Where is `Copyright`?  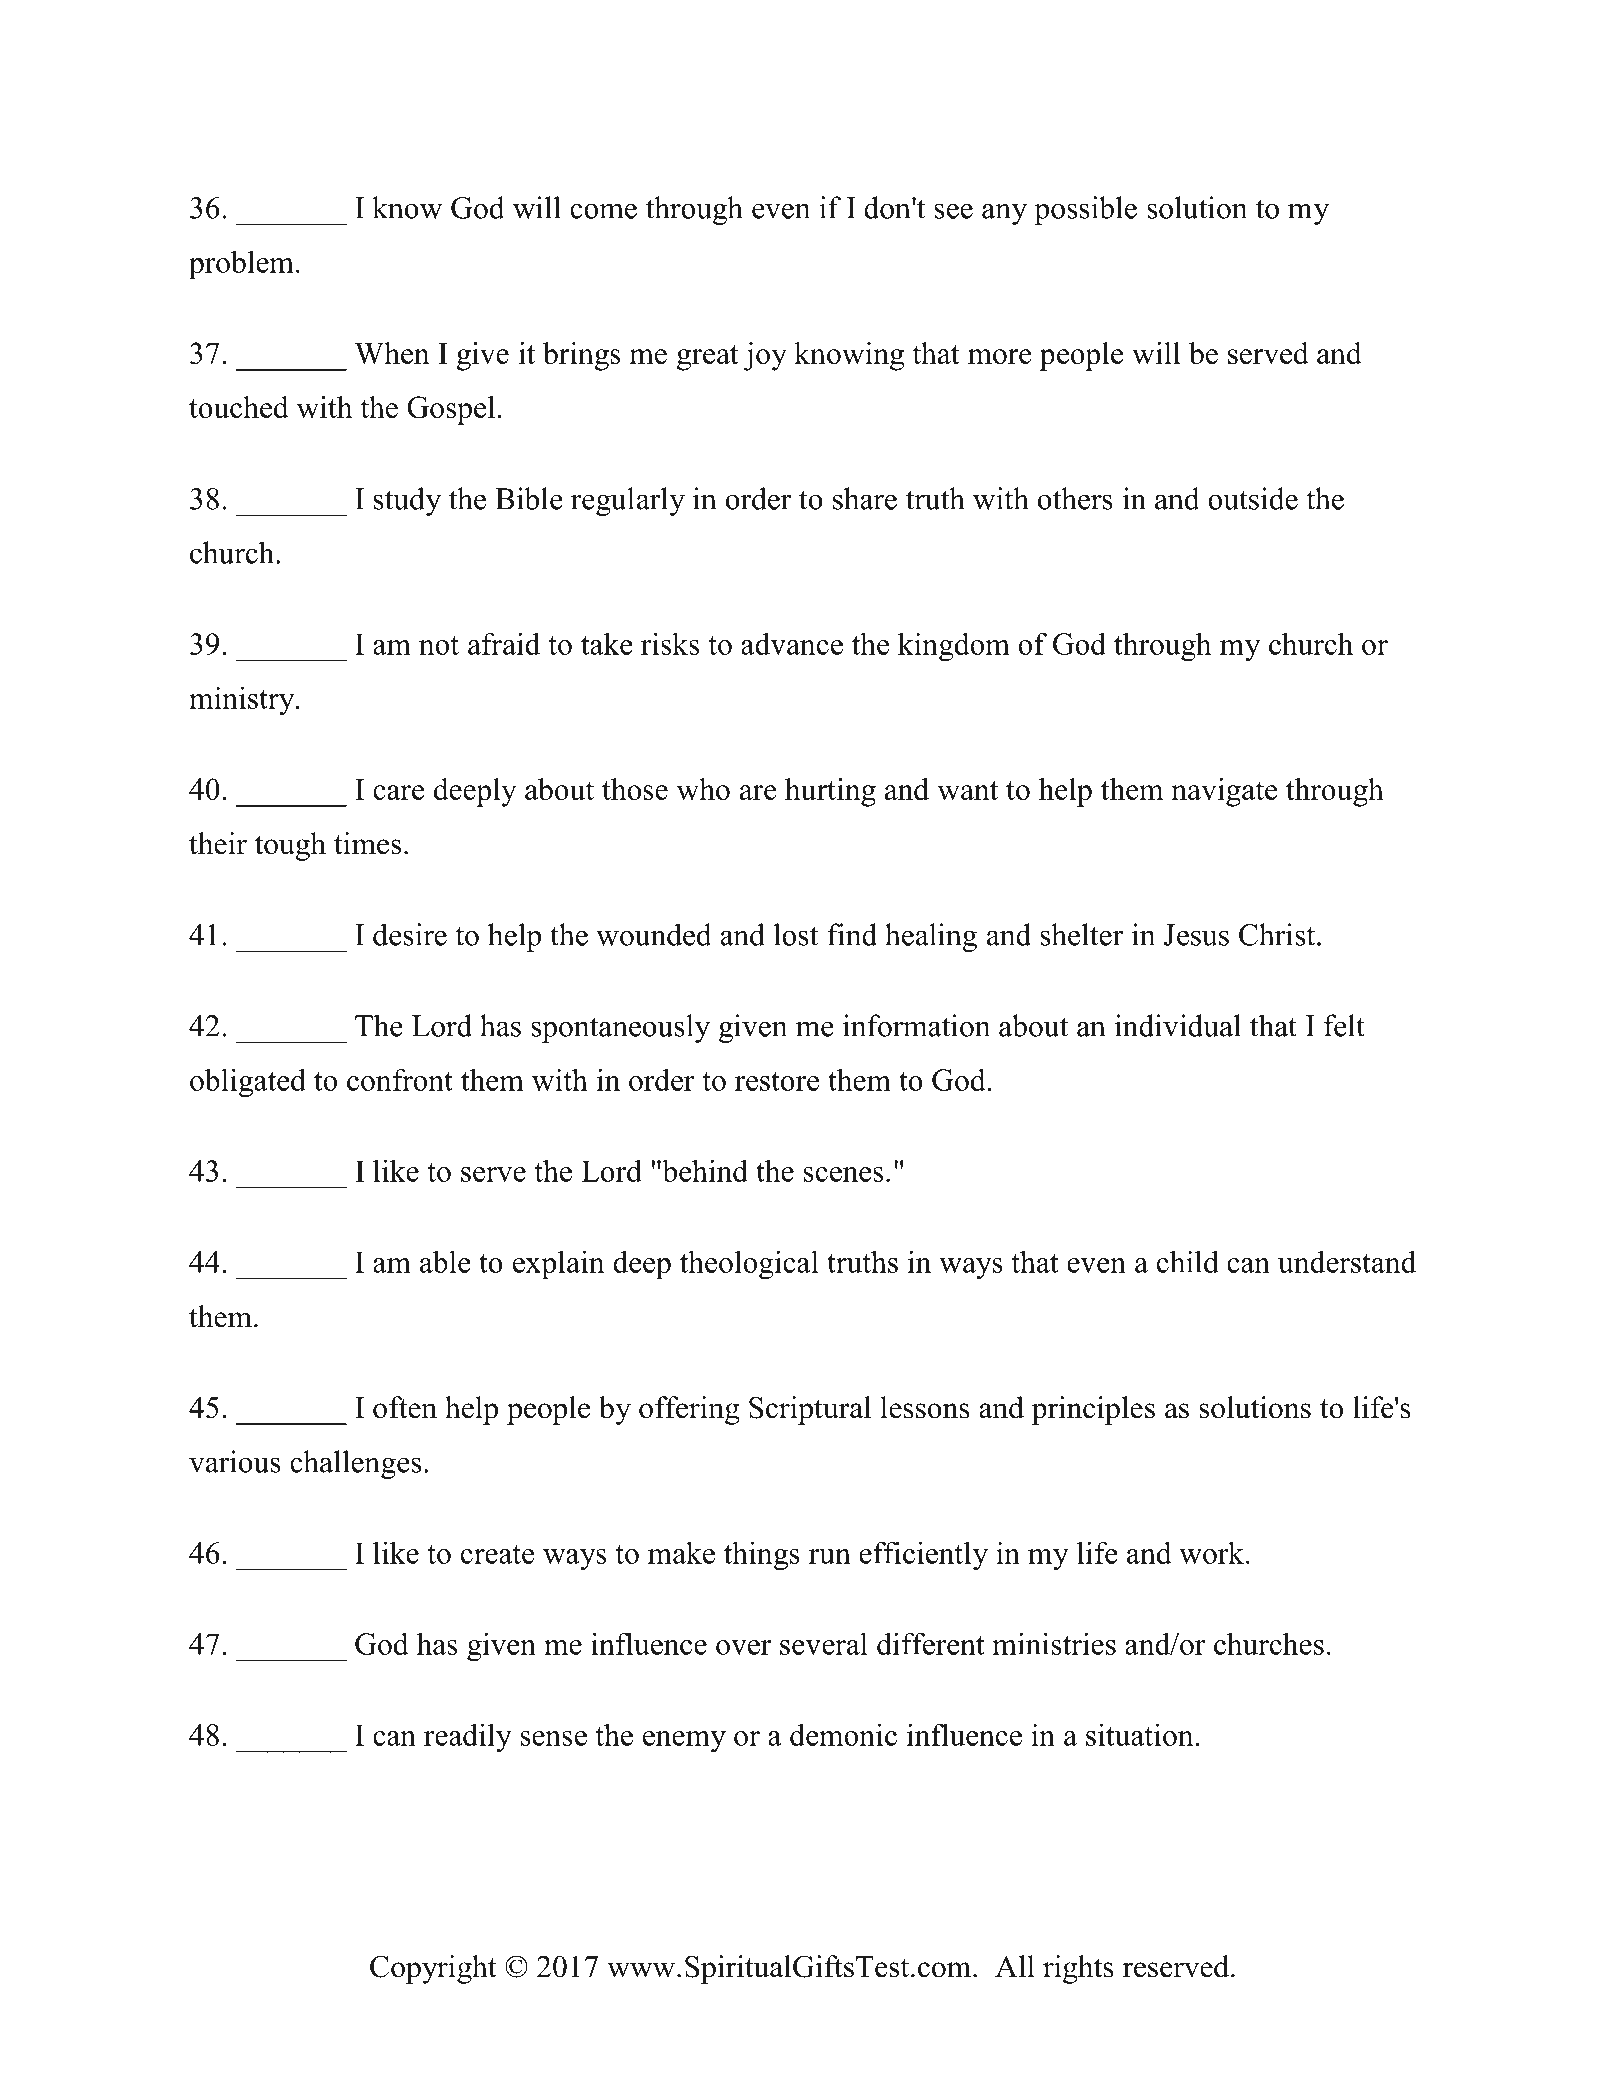 Copyright is located at coordinates (433, 1969).
